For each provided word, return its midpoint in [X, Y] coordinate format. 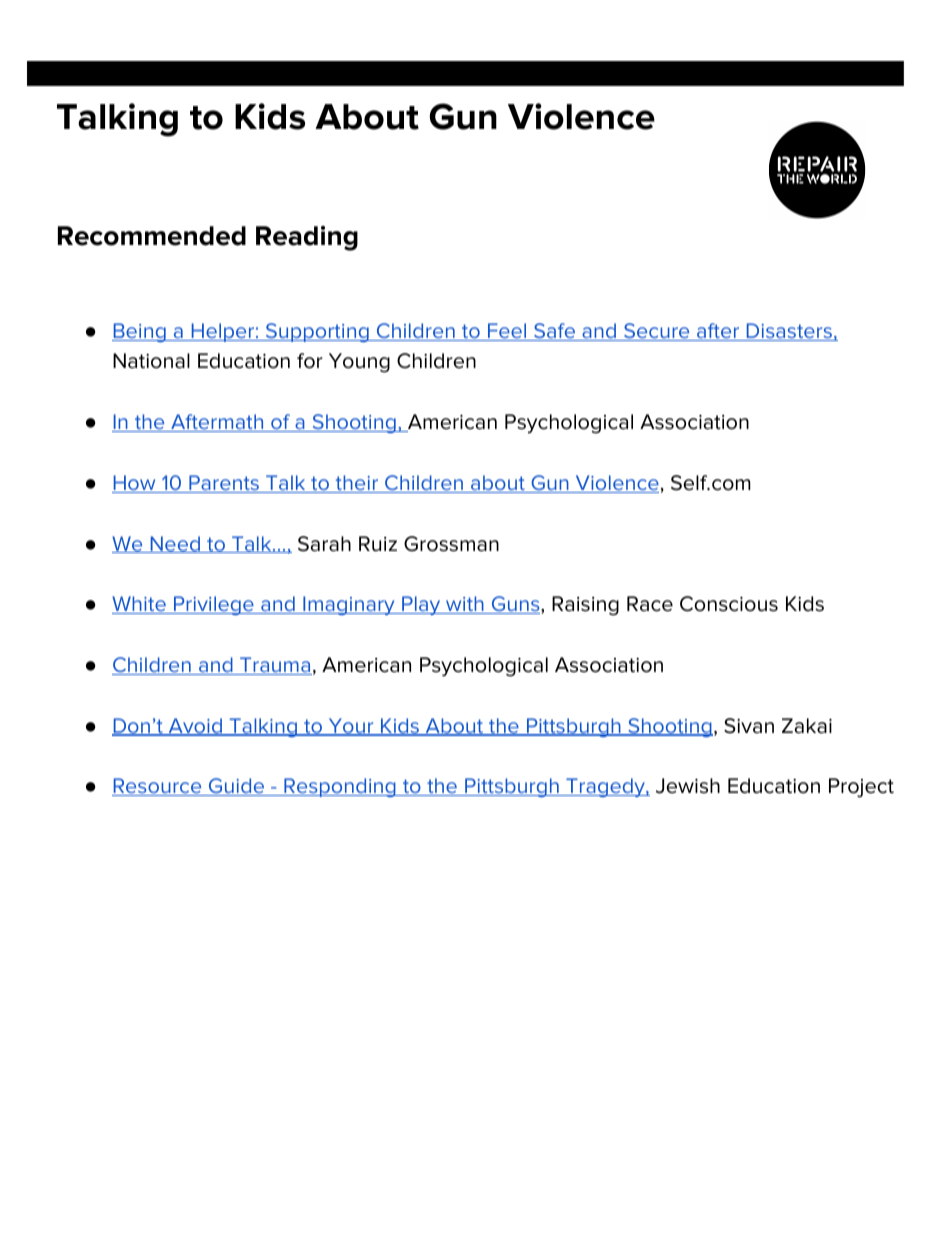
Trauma [275, 666]
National [151, 361]
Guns [515, 605]
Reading [307, 238]
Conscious [729, 604]
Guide [237, 787]
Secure [657, 332]
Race [650, 604]
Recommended [152, 236]
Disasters [789, 332]
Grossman [451, 544]
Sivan [749, 726]
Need [175, 544]
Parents [224, 484]
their [357, 484]
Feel [507, 332]
